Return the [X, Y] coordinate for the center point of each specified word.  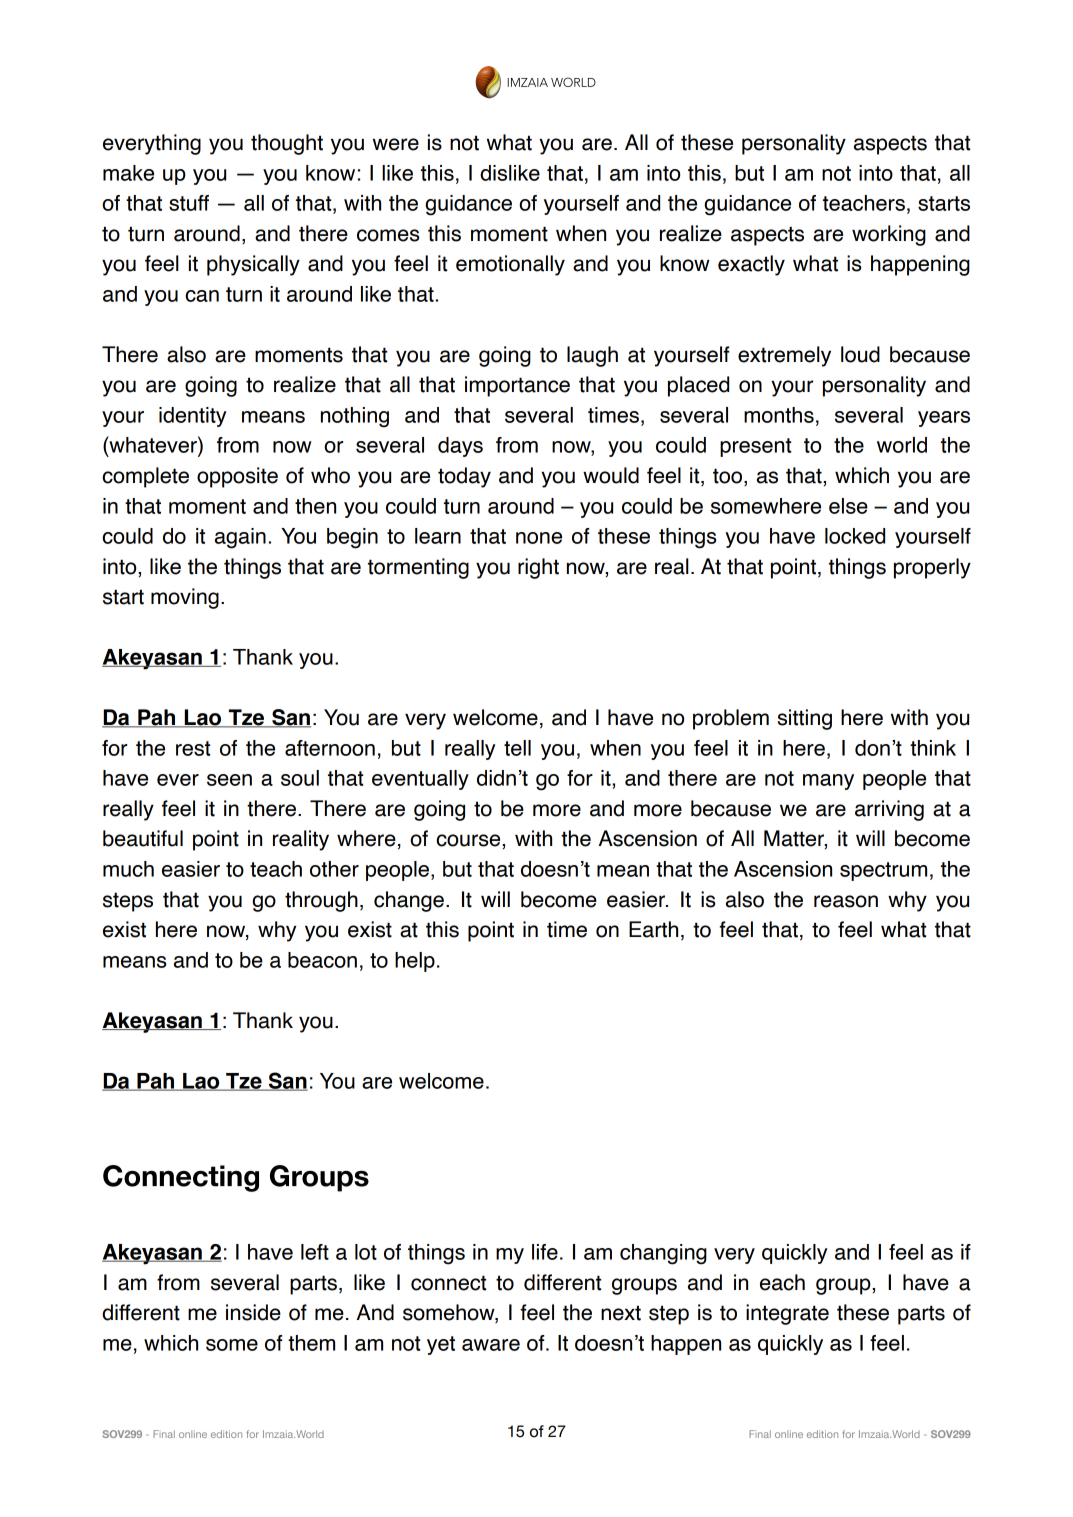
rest [193, 748]
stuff [189, 203]
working [889, 235]
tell [517, 748]
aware [491, 1345]
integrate [787, 1314]
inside [253, 1312]
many [828, 782]
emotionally [510, 265]
